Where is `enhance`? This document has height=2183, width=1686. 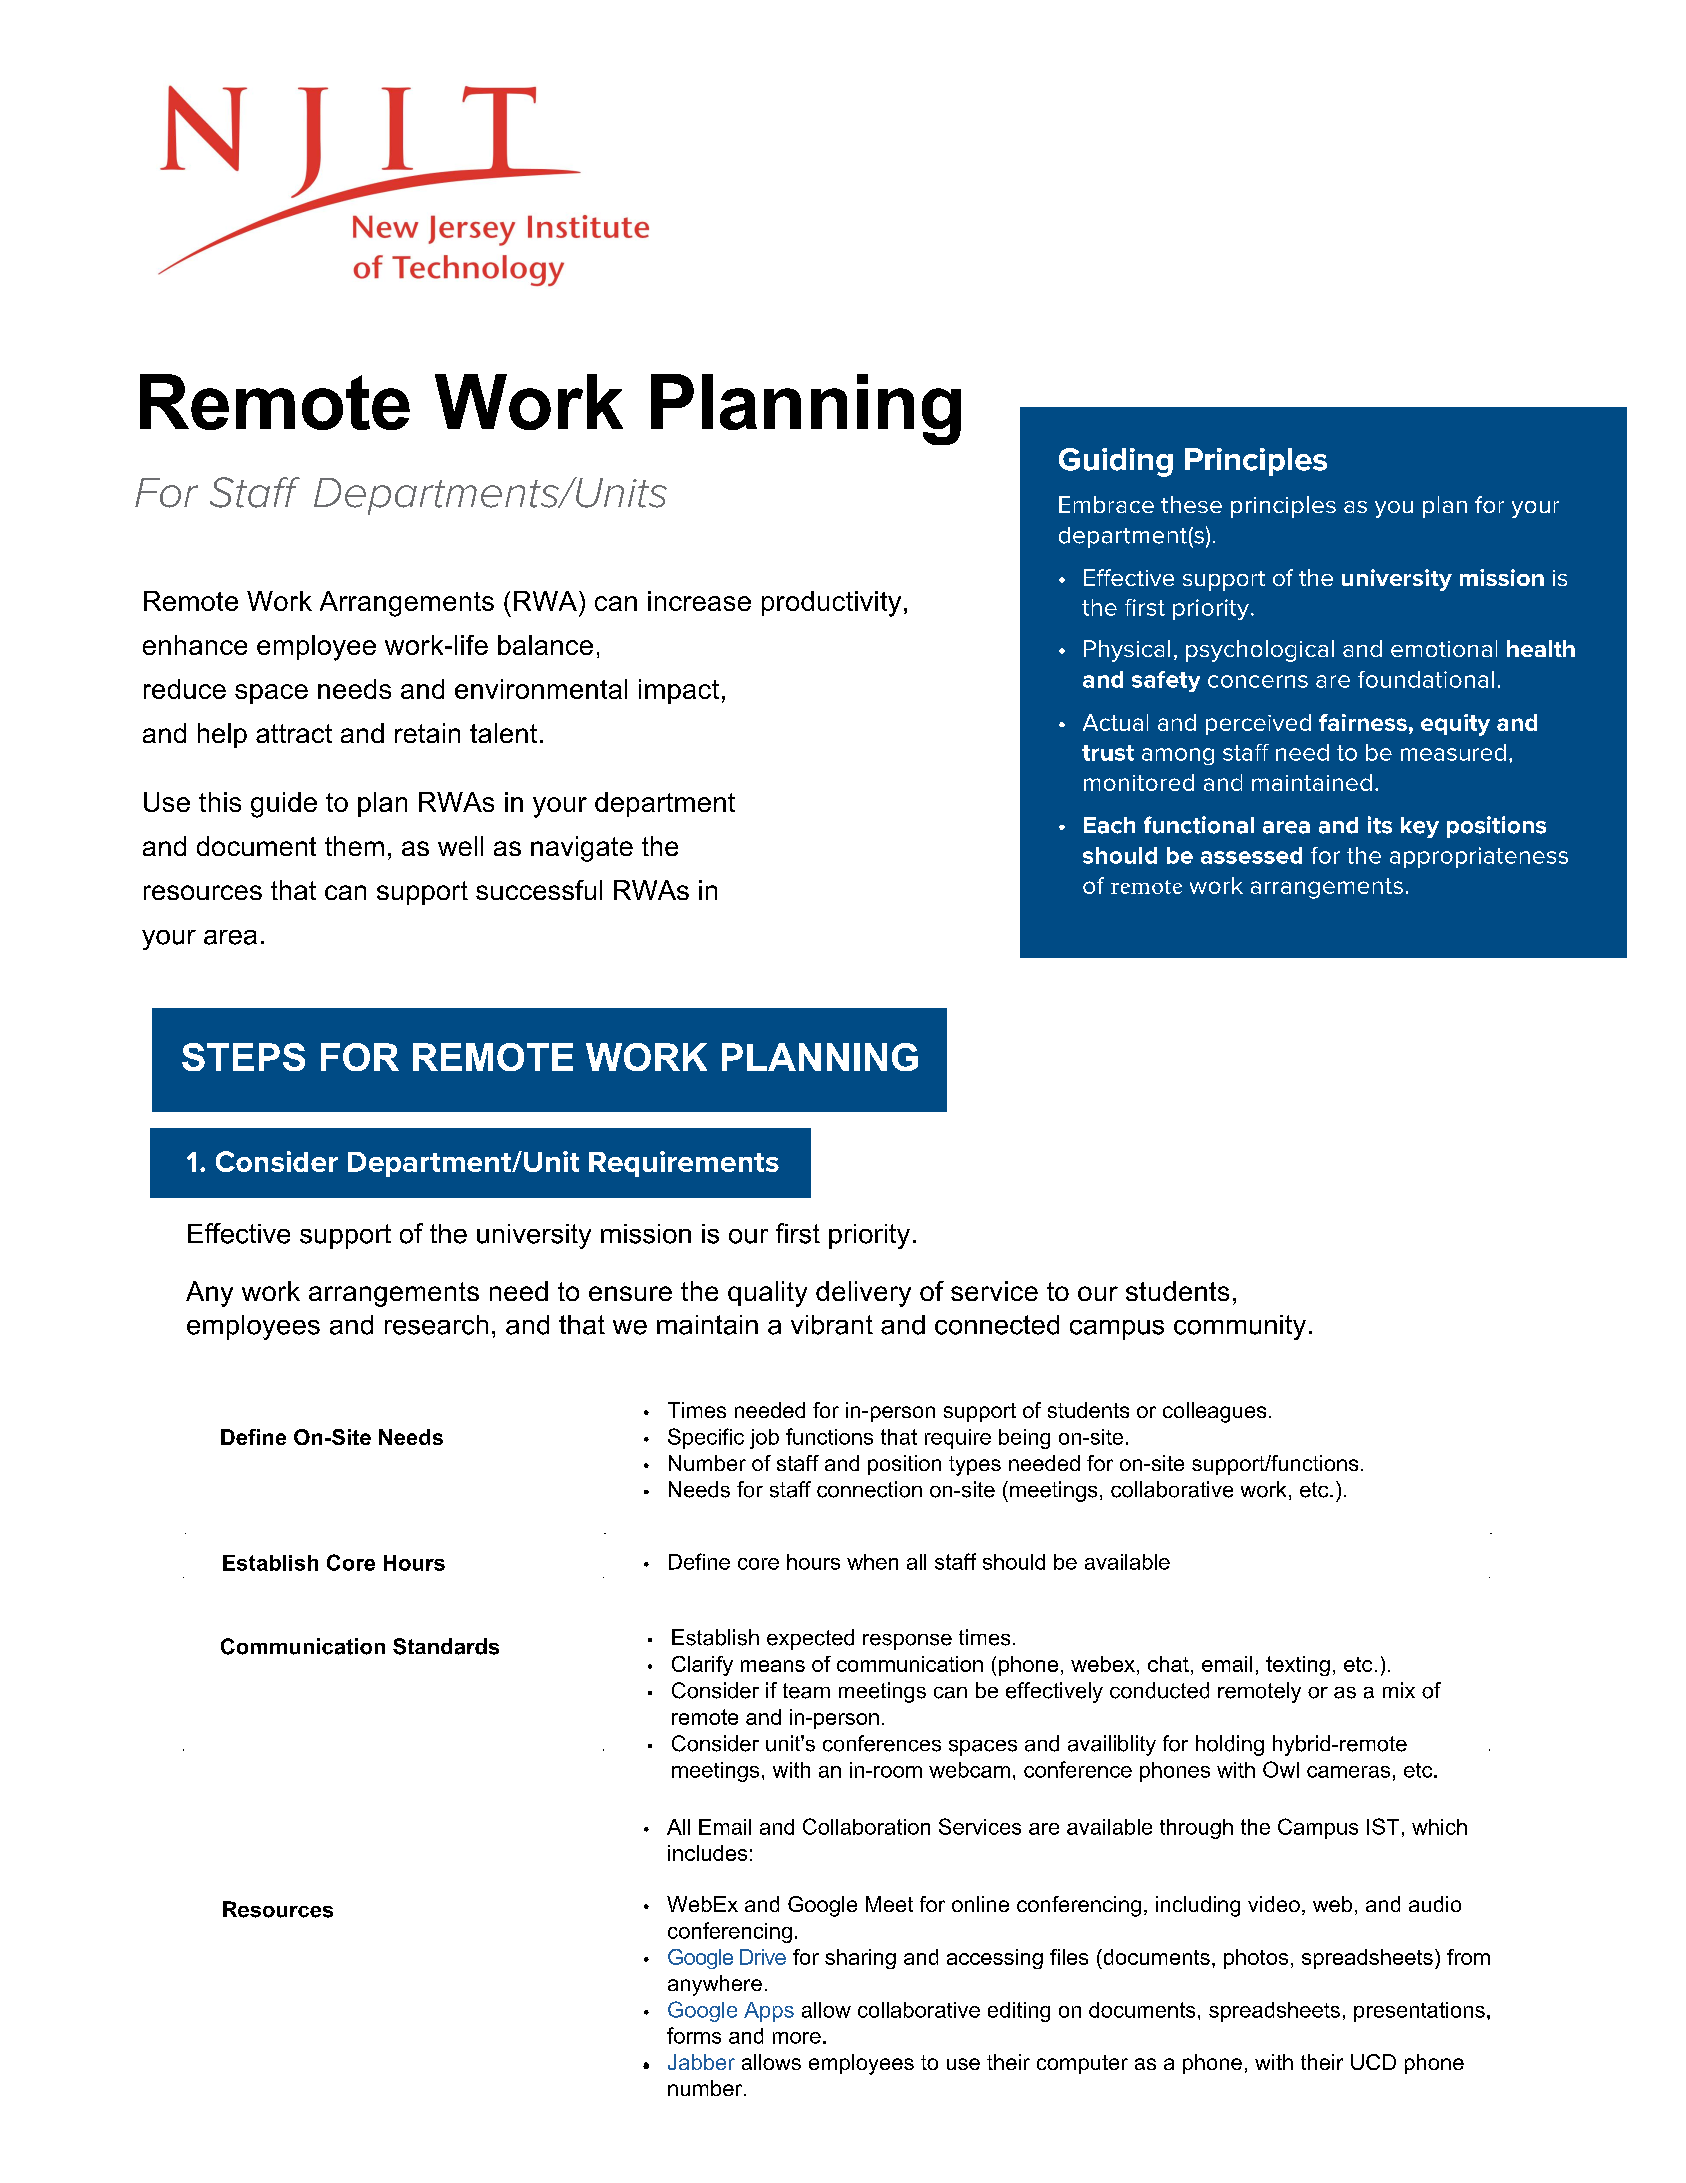 enhance is located at coordinates (195, 645).
